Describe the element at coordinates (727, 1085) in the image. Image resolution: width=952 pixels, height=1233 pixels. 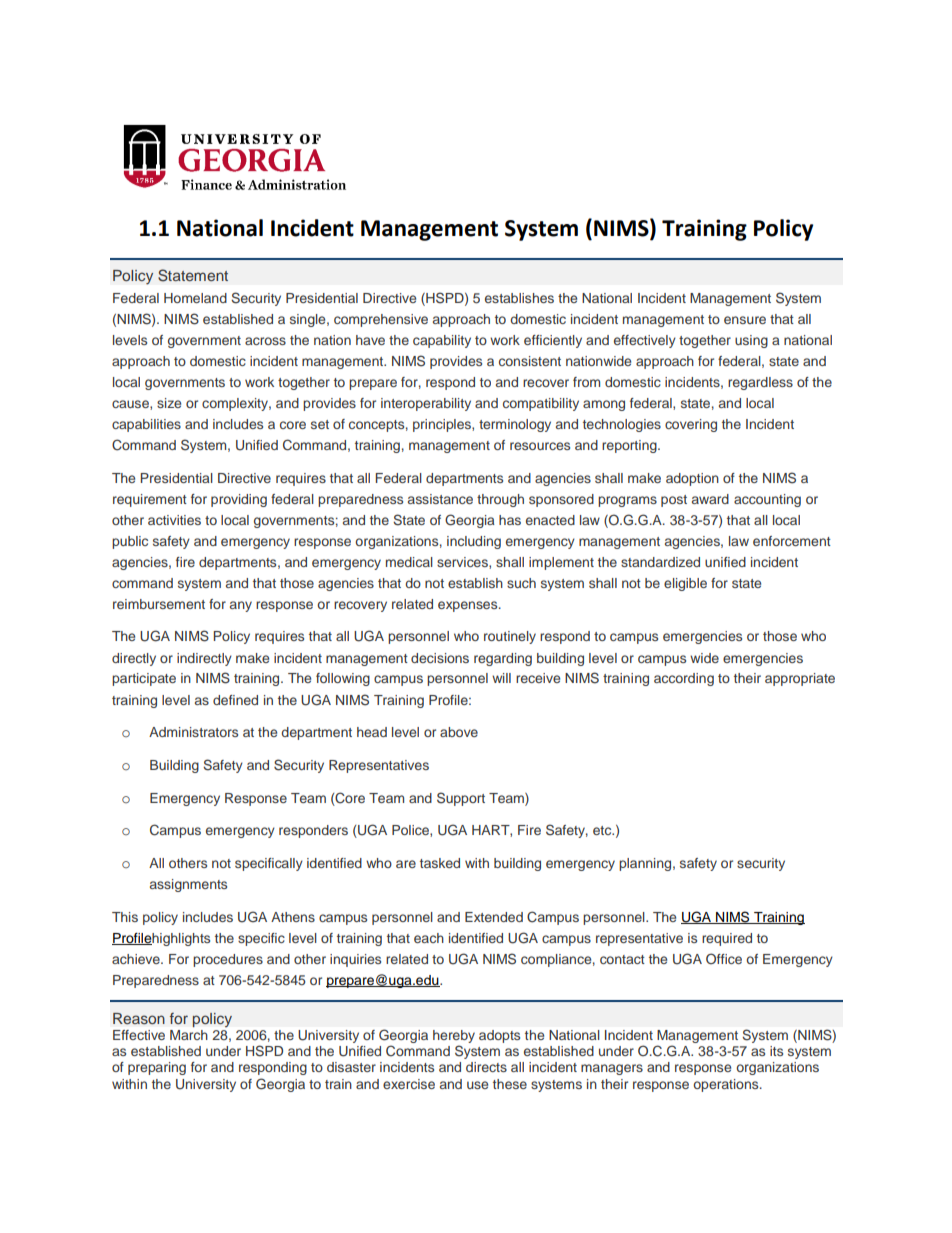
I see `operations` at that location.
